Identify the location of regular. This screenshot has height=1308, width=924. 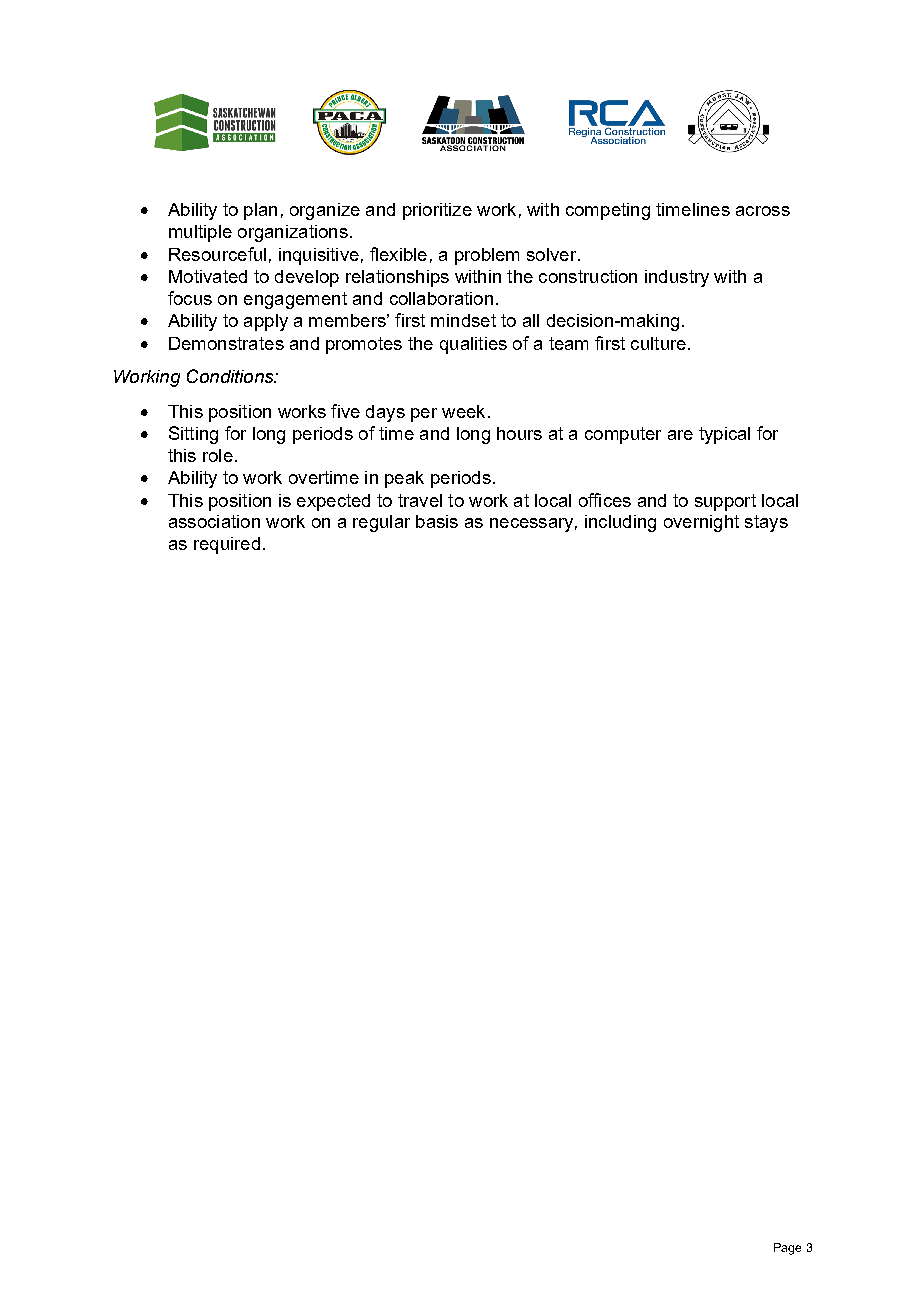
(381, 523).
